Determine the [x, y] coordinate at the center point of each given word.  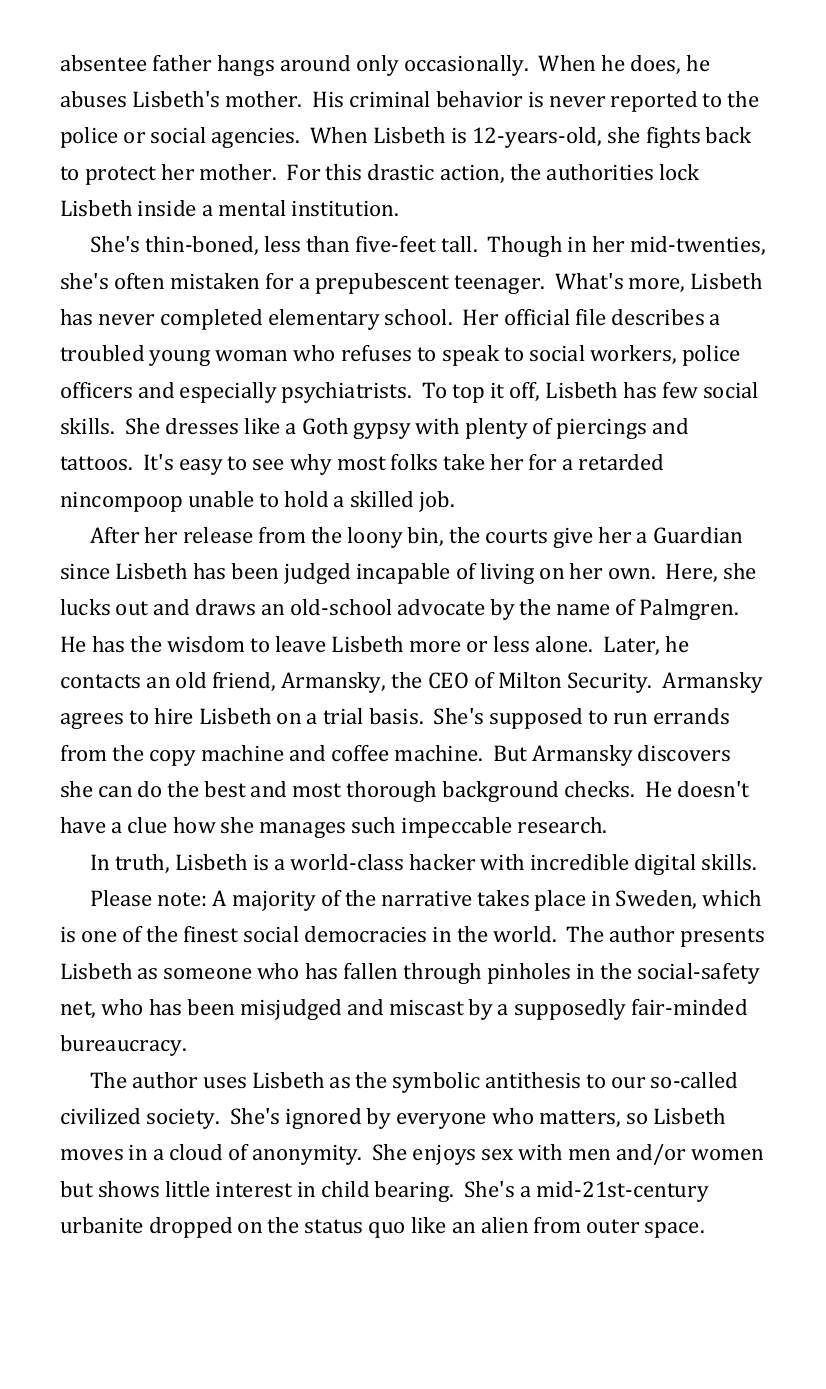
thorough [391, 791]
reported [654, 101]
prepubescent [382, 283]
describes [658, 317]
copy [173, 758]
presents [722, 937]
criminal [390, 99]
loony [375, 537]
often [139, 281]
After [114, 535]
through [442, 973]
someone [207, 973]
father [182, 63]
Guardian [698, 535]
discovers [684, 753]
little [187, 1189]
